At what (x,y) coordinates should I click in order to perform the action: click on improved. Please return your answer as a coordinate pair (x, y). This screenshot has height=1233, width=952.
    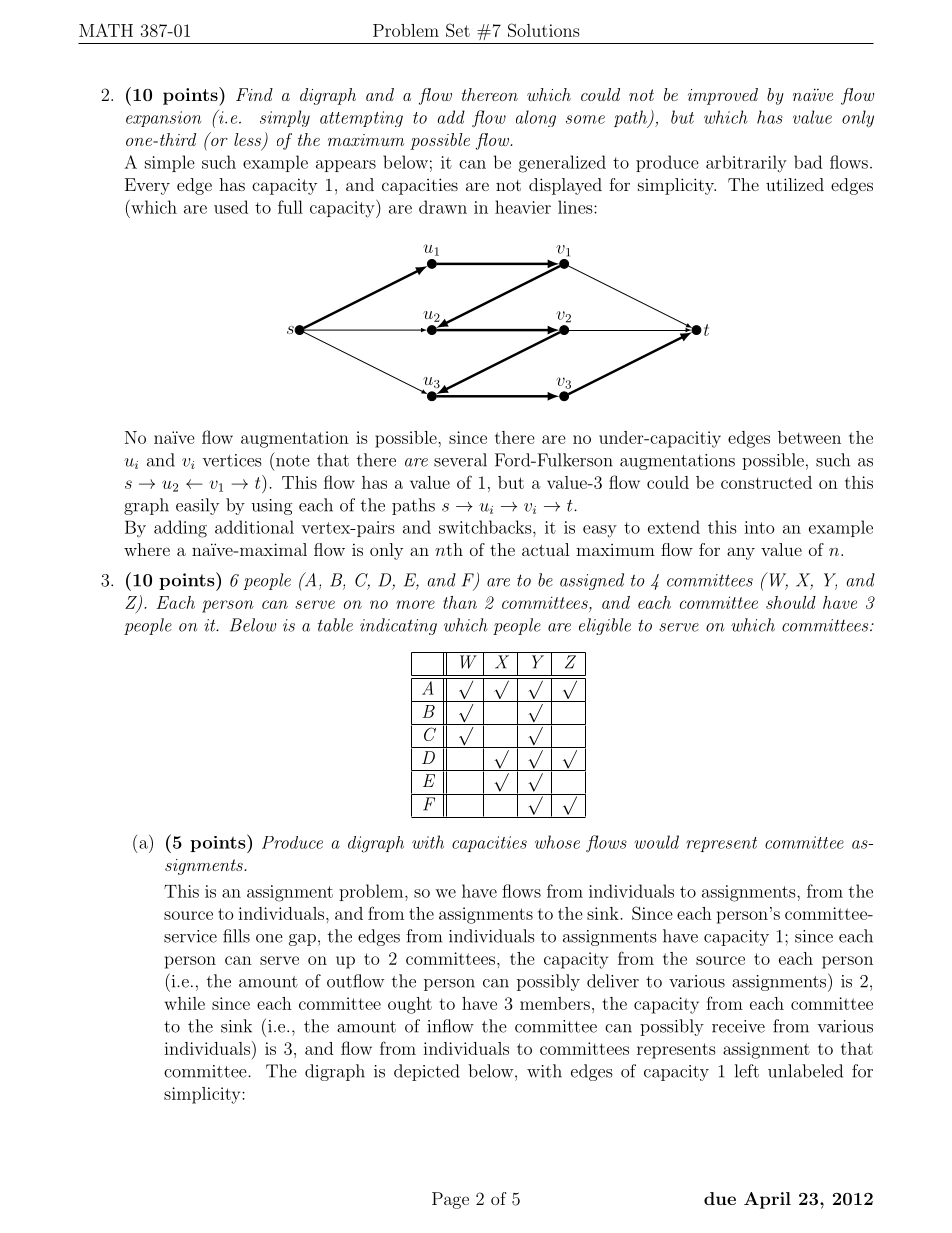
    Looking at the image, I should click on (723, 96).
